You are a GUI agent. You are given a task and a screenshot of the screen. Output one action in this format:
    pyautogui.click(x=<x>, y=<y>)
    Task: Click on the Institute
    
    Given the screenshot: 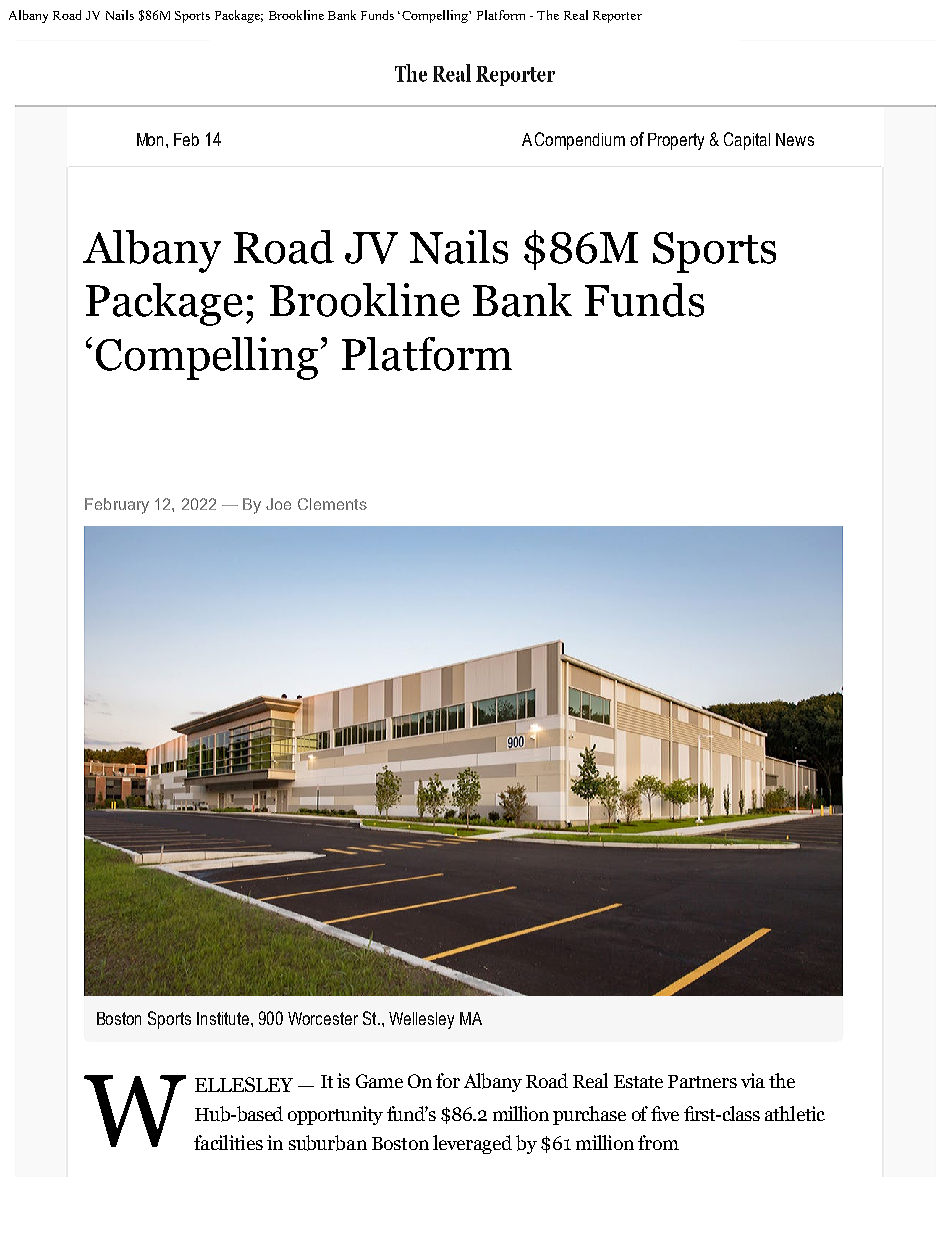 What is the action you would take?
    pyautogui.click(x=224, y=1018)
